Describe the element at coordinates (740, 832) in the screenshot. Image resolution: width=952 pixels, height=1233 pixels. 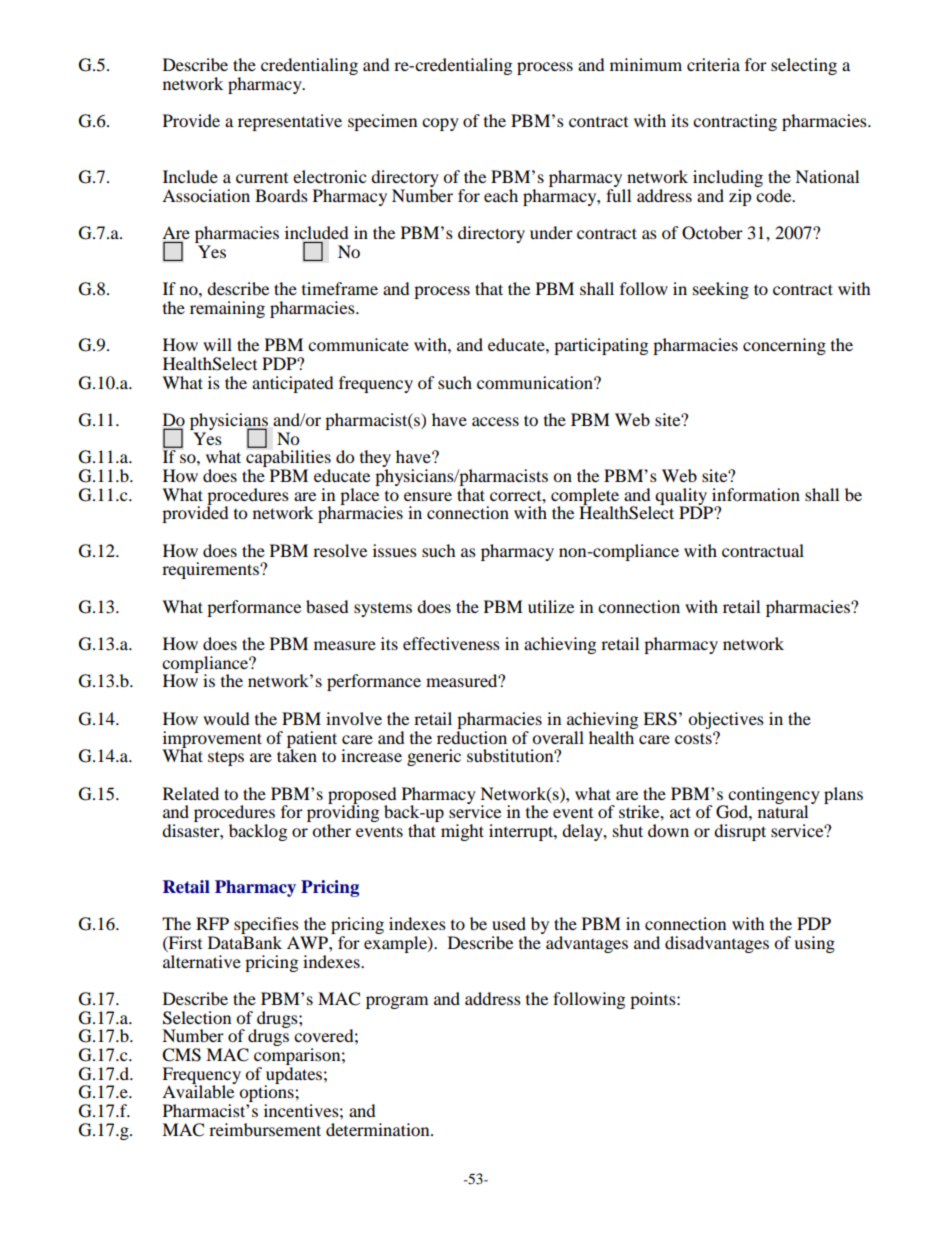
I see `disrupt` at that location.
